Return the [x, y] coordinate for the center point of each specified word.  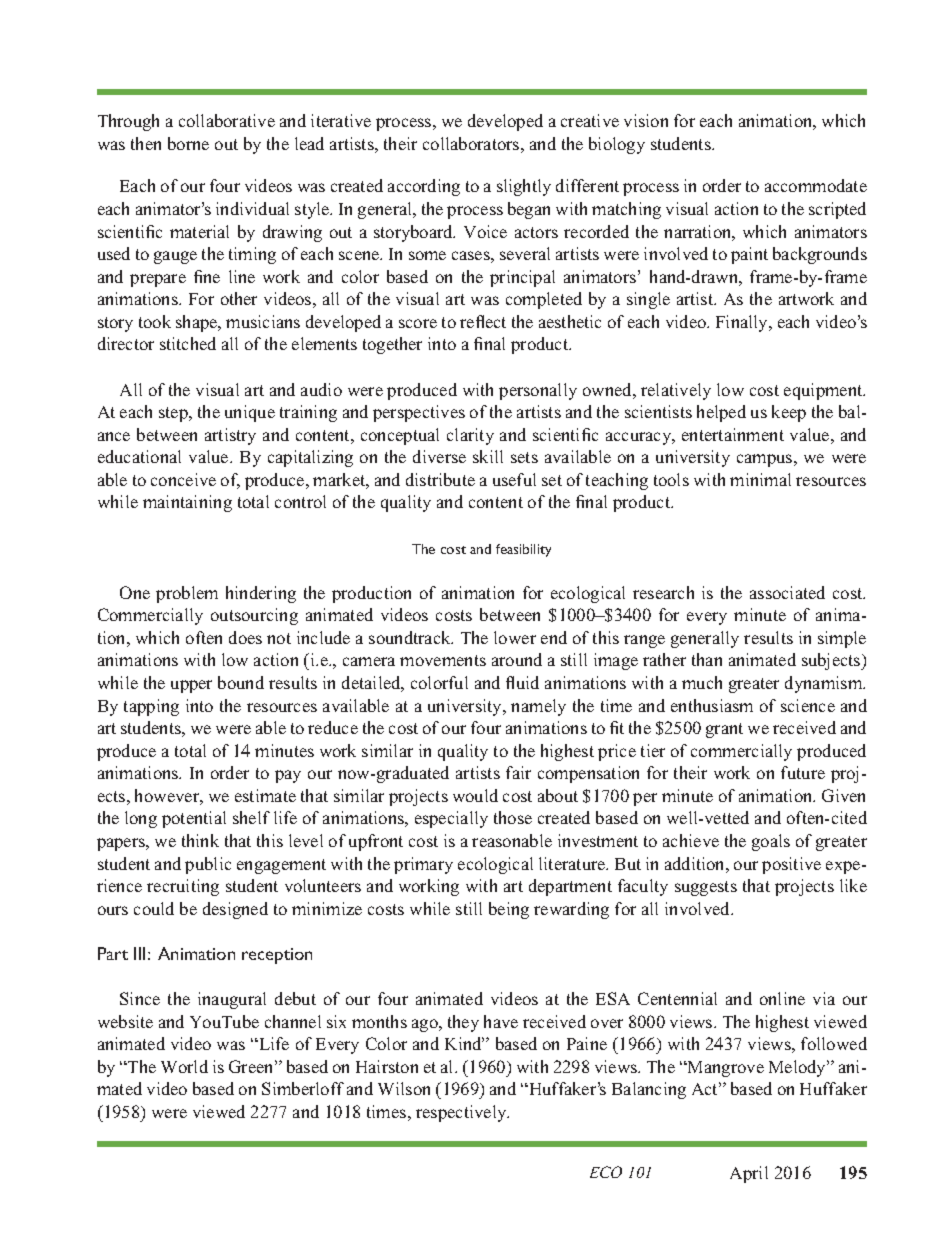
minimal [760, 479]
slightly [524, 187]
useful [514, 479]
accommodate [816, 185]
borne [188, 143]
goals [771, 842]
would [475, 795]
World [184, 1066]
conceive [183, 479]
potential [194, 819]
